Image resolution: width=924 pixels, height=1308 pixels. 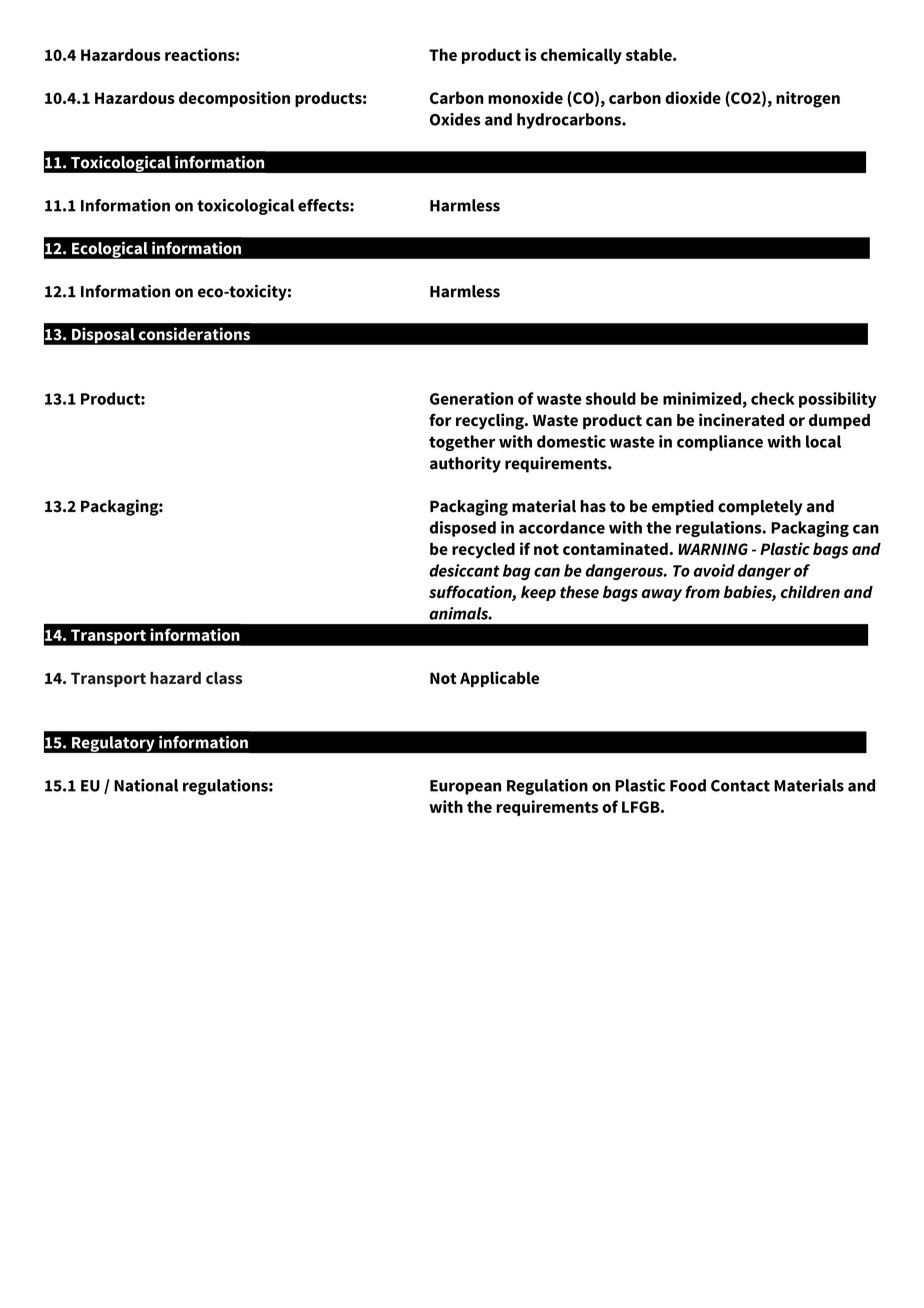 What do you see at coordinates (463, 529) in the screenshot?
I see `disposed` at bounding box center [463, 529].
